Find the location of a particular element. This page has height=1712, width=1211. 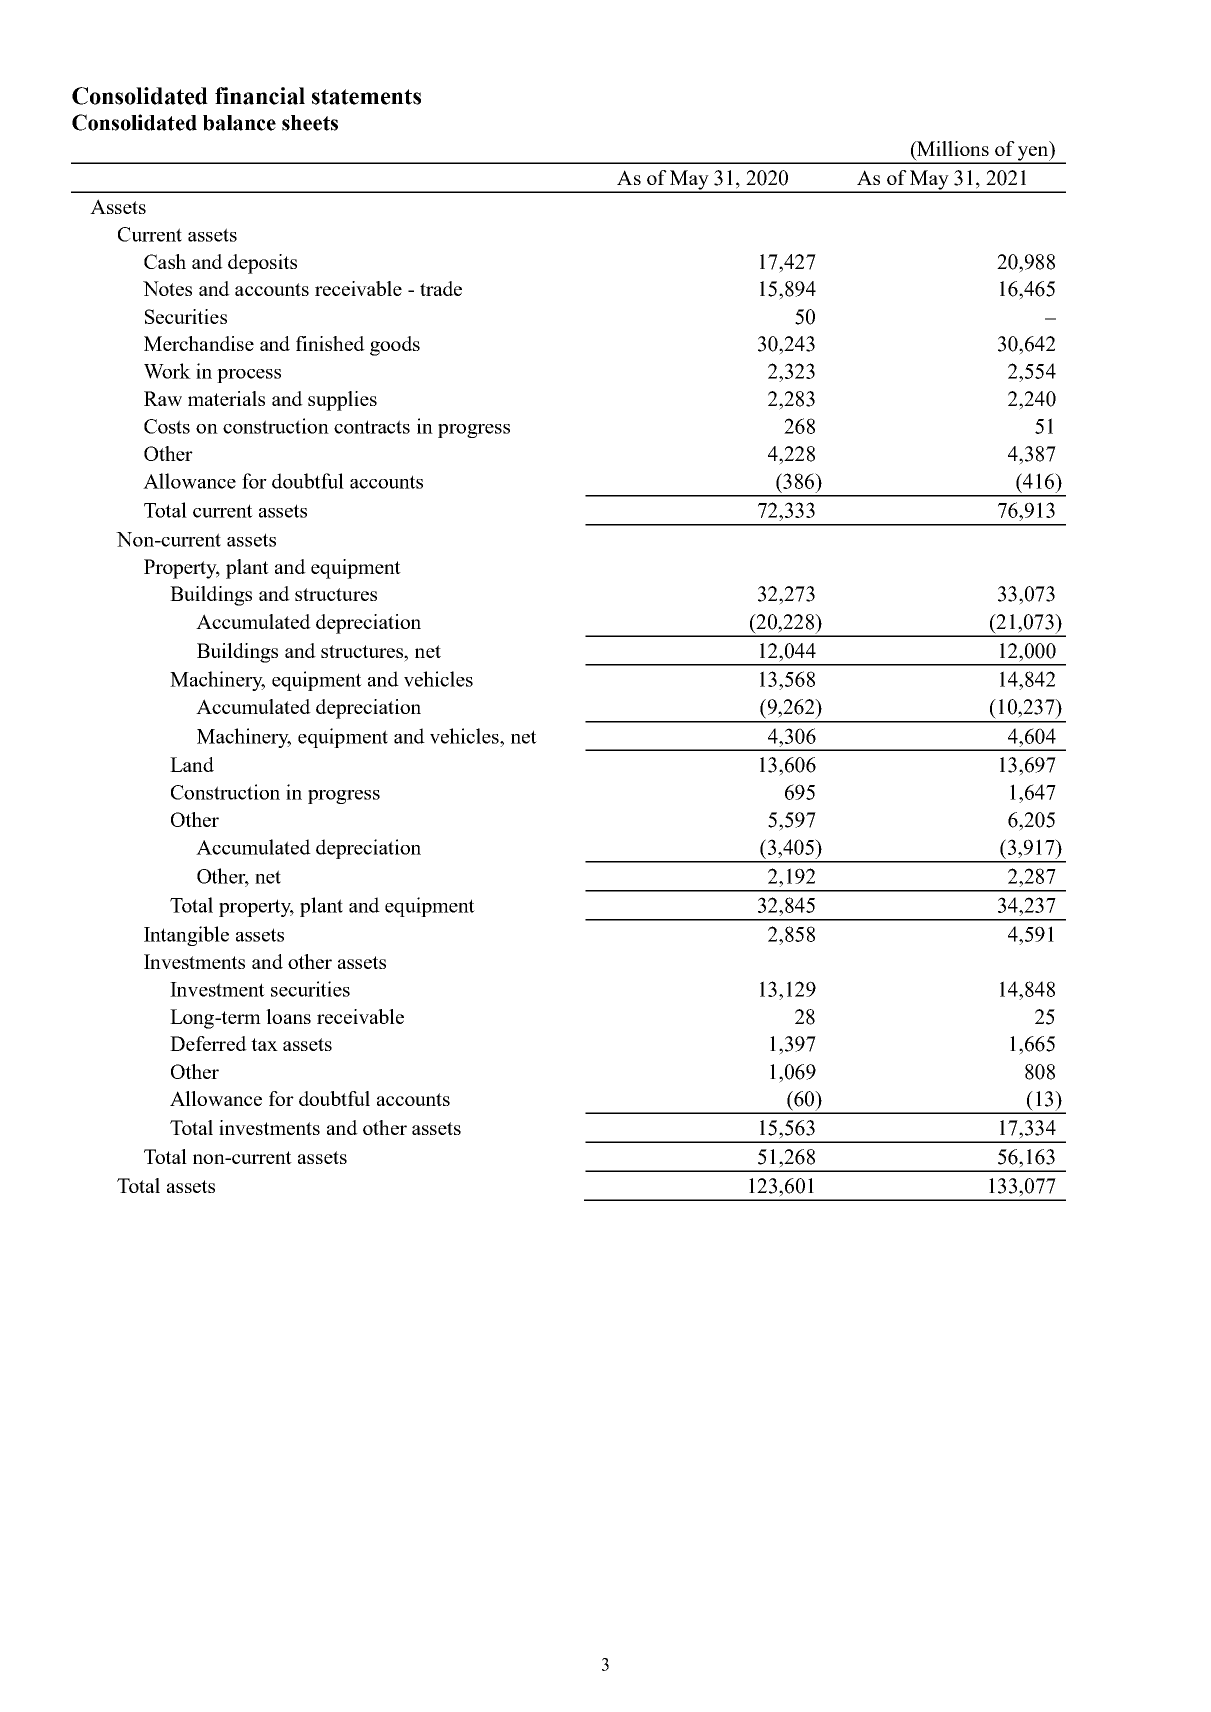

Intangible is located at coordinates (186, 936).
